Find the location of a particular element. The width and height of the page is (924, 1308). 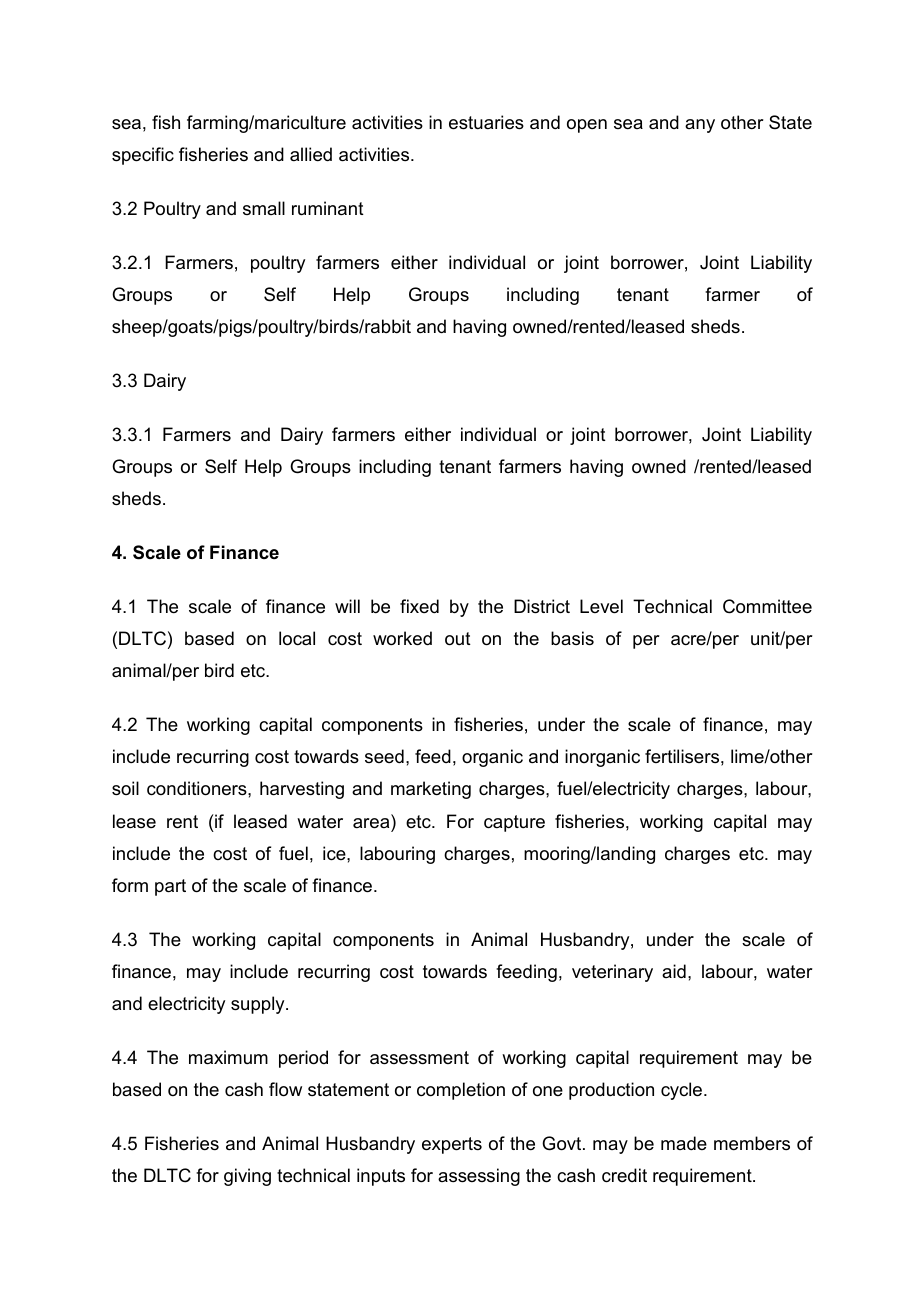

local is located at coordinates (297, 638).
